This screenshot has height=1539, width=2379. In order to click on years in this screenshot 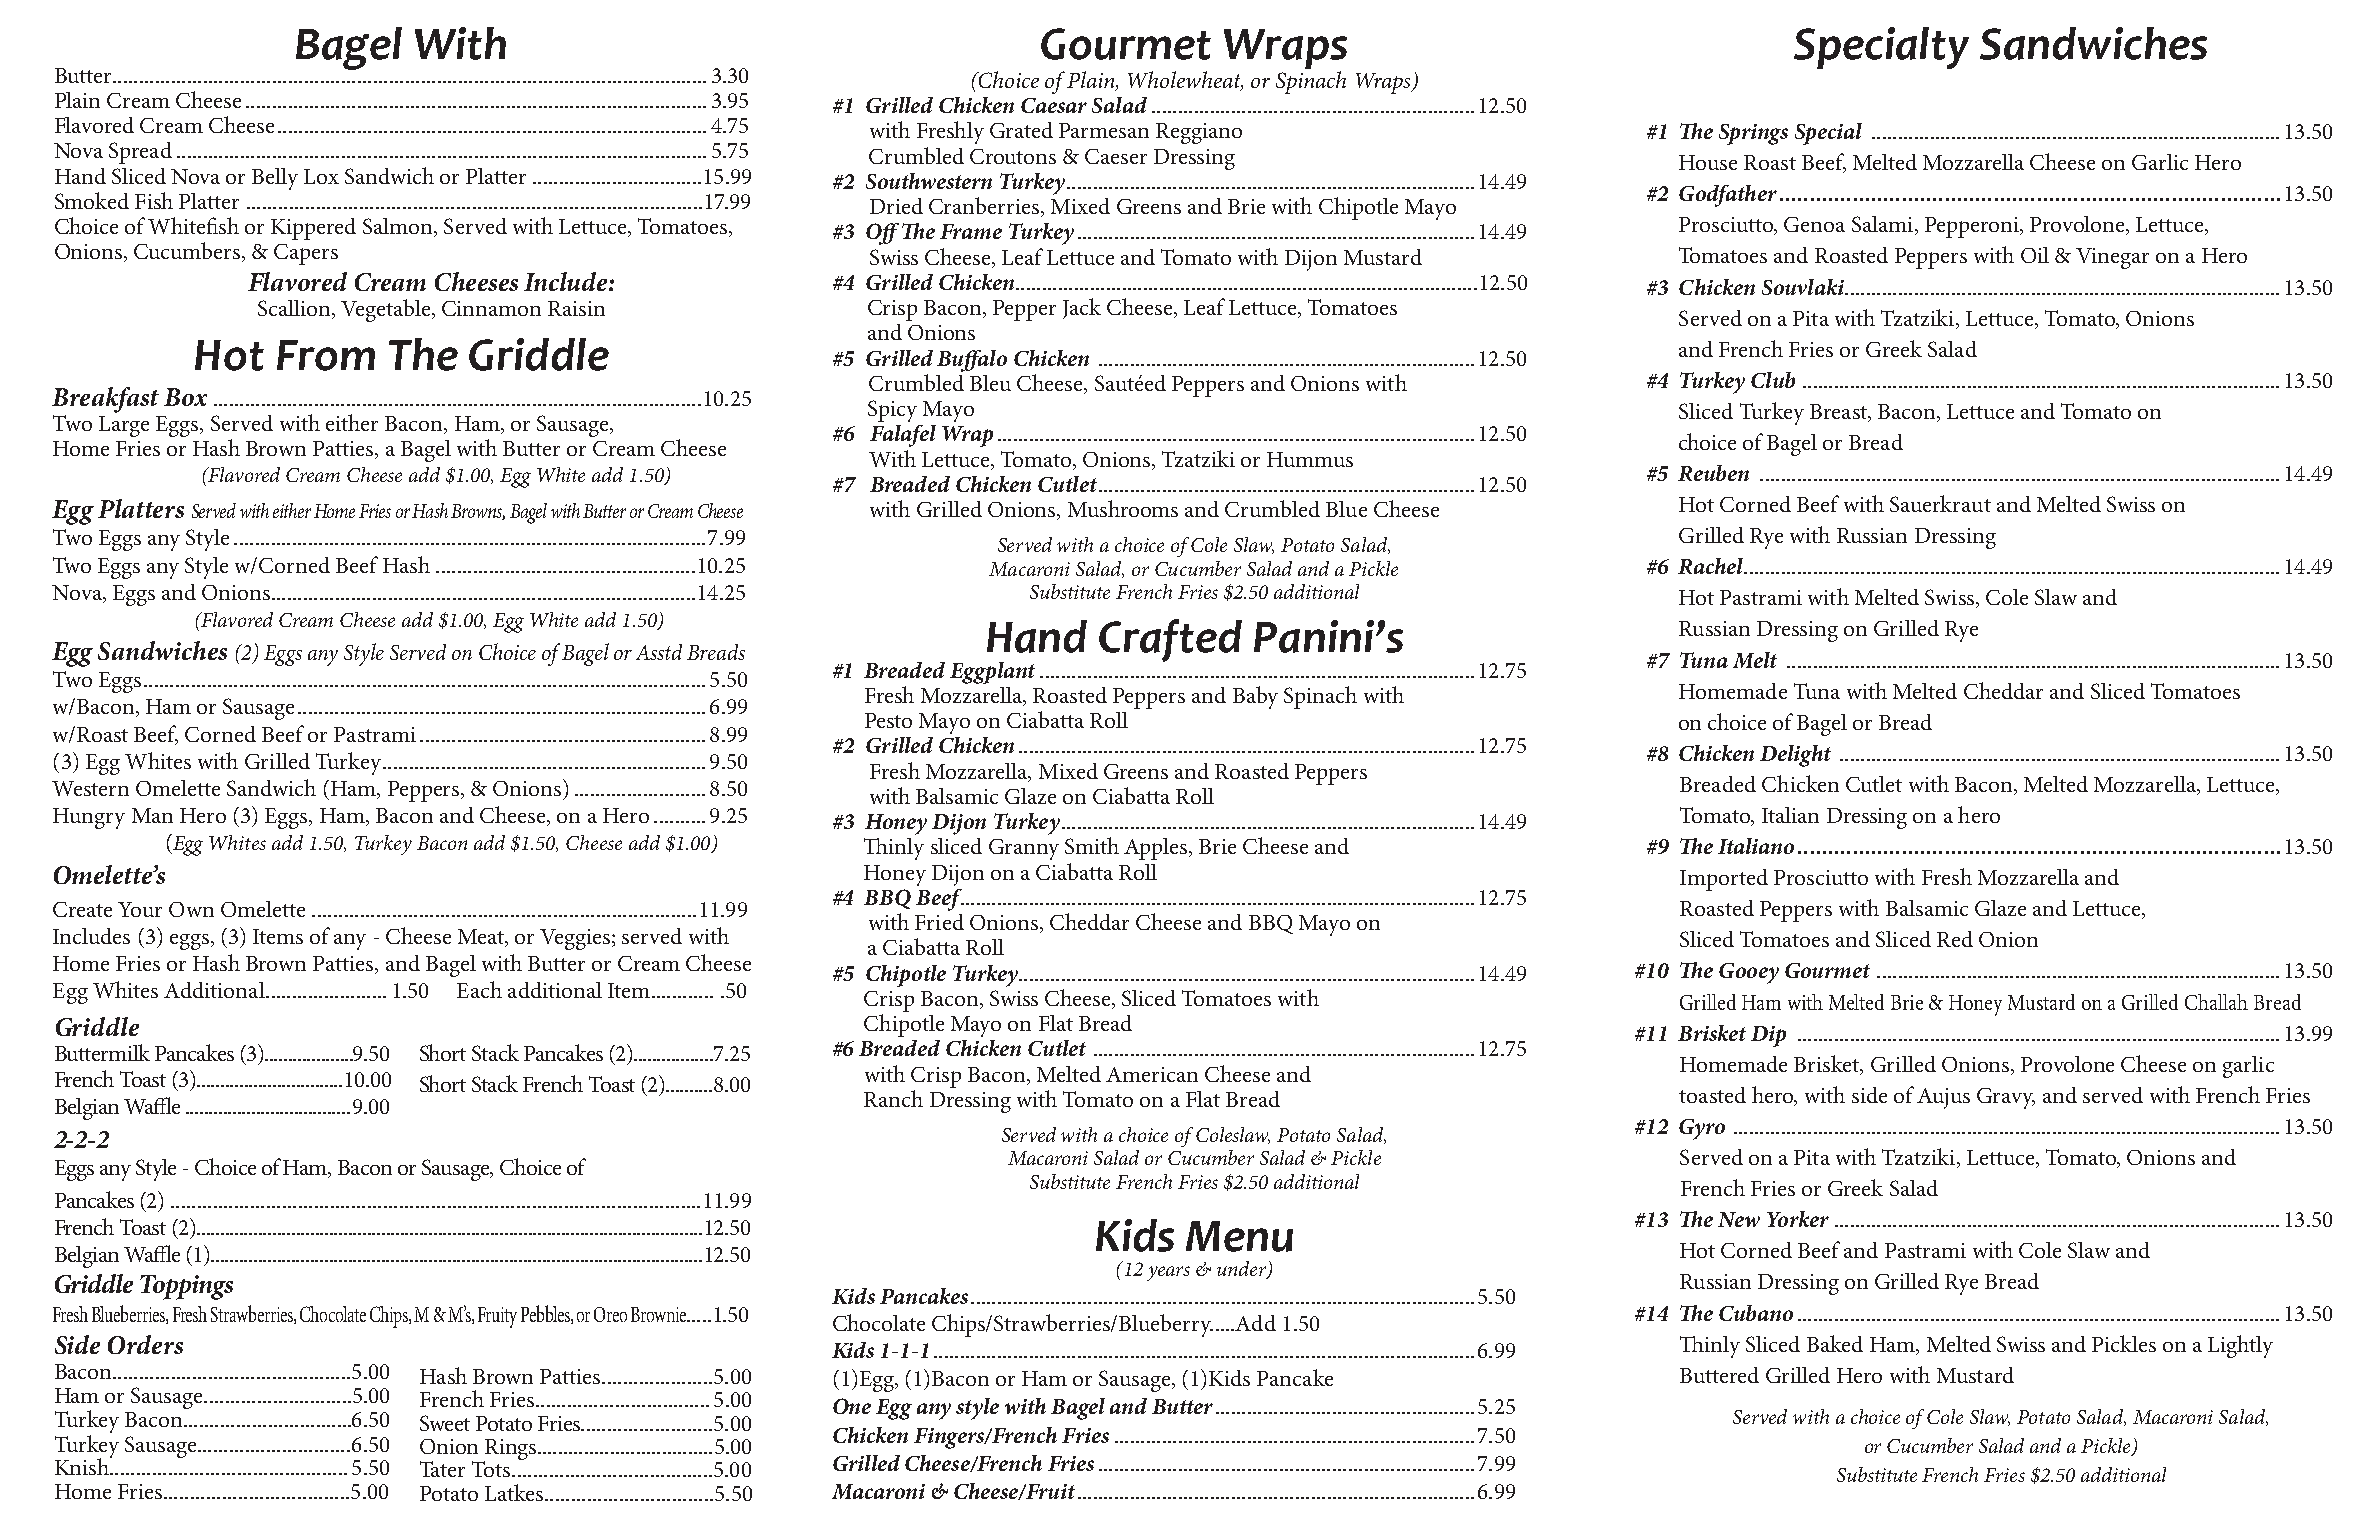, I will do `click(1168, 1273)`.
